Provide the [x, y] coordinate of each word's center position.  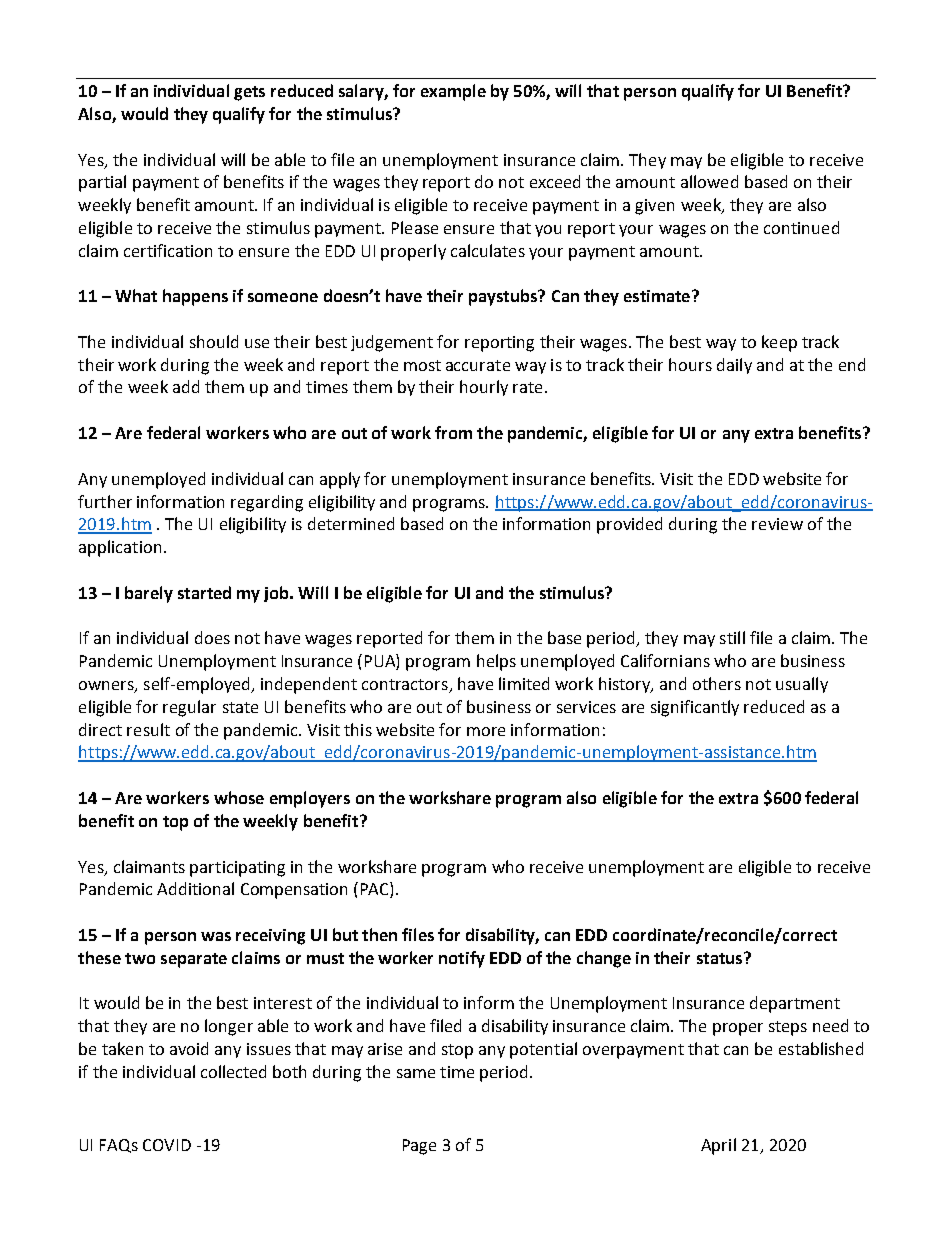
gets [249, 93]
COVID [167, 1145]
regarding [267, 503]
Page [419, 1147]
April [718, 1146]
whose [239, 797]
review [777, 524]
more [486, 731]
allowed [709, 181]
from [453, 432]
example [453, 92]
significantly [695, 708]
